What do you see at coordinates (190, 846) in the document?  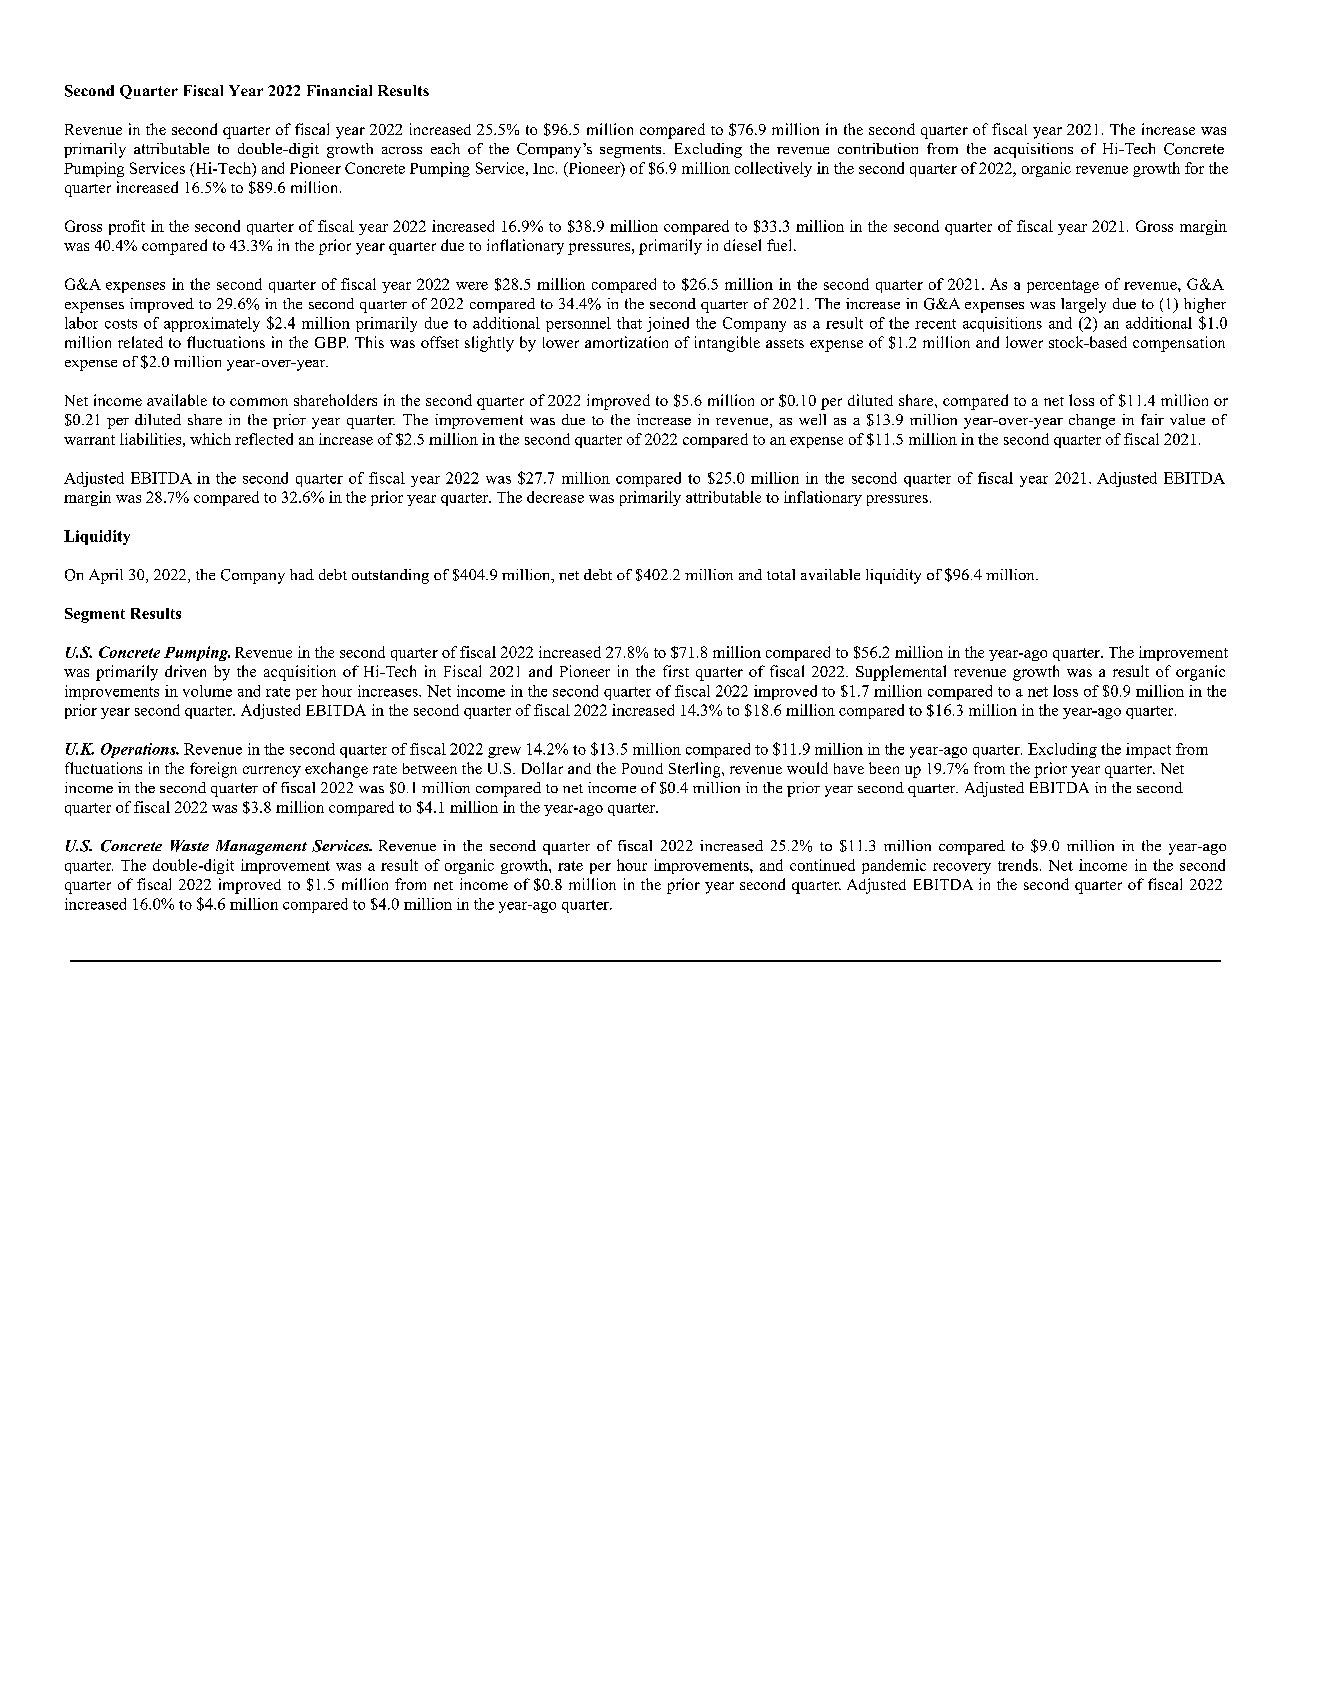 I see `Waste` at bounding box center [190, 846].
